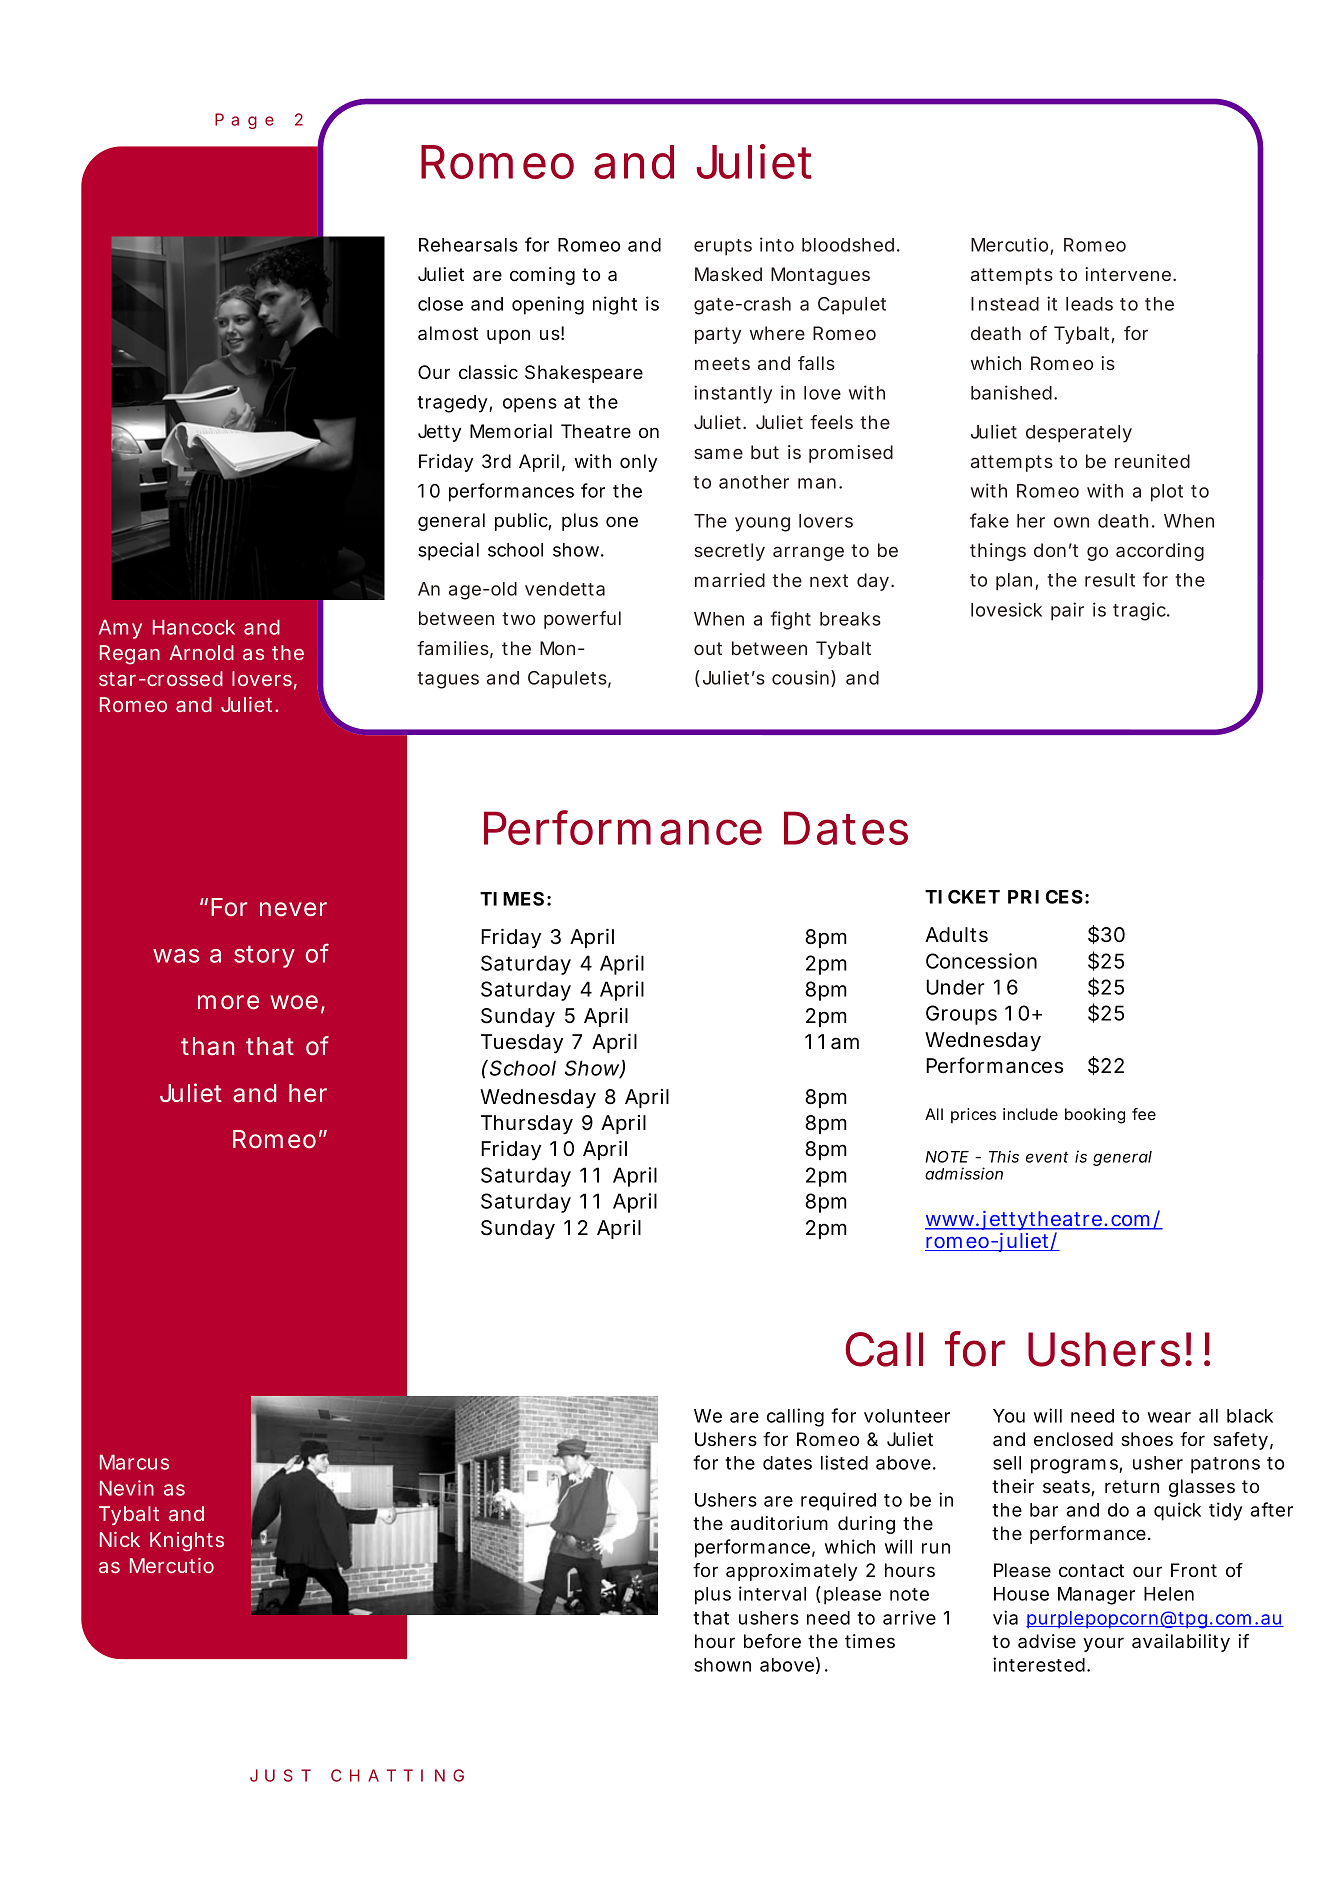 The height and width of the screenshot is (1899, 1342). Describe the element at coordinates (120, 1539) in the screenshot. I see `Nick` at that location.
